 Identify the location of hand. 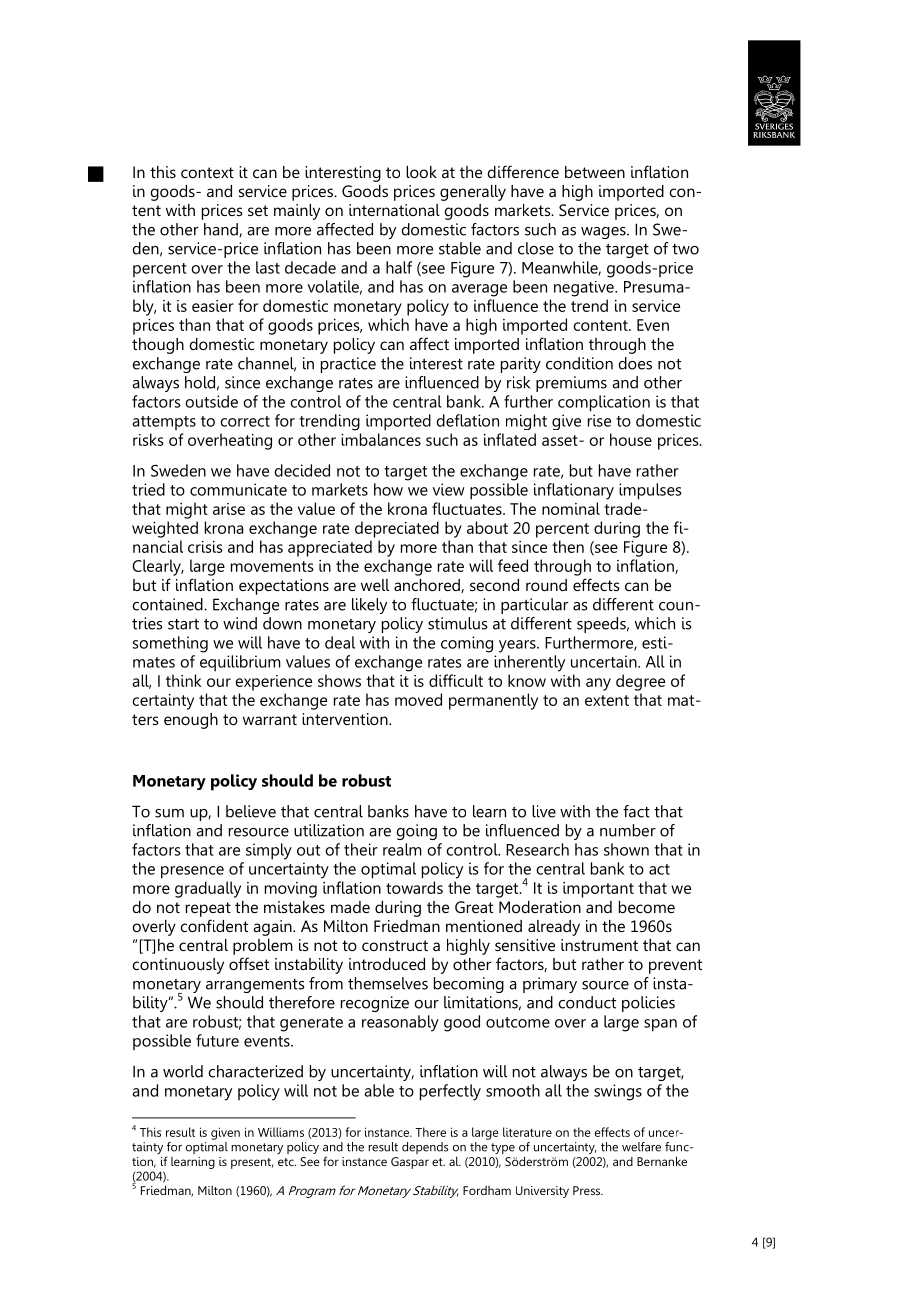
(222, 230).
